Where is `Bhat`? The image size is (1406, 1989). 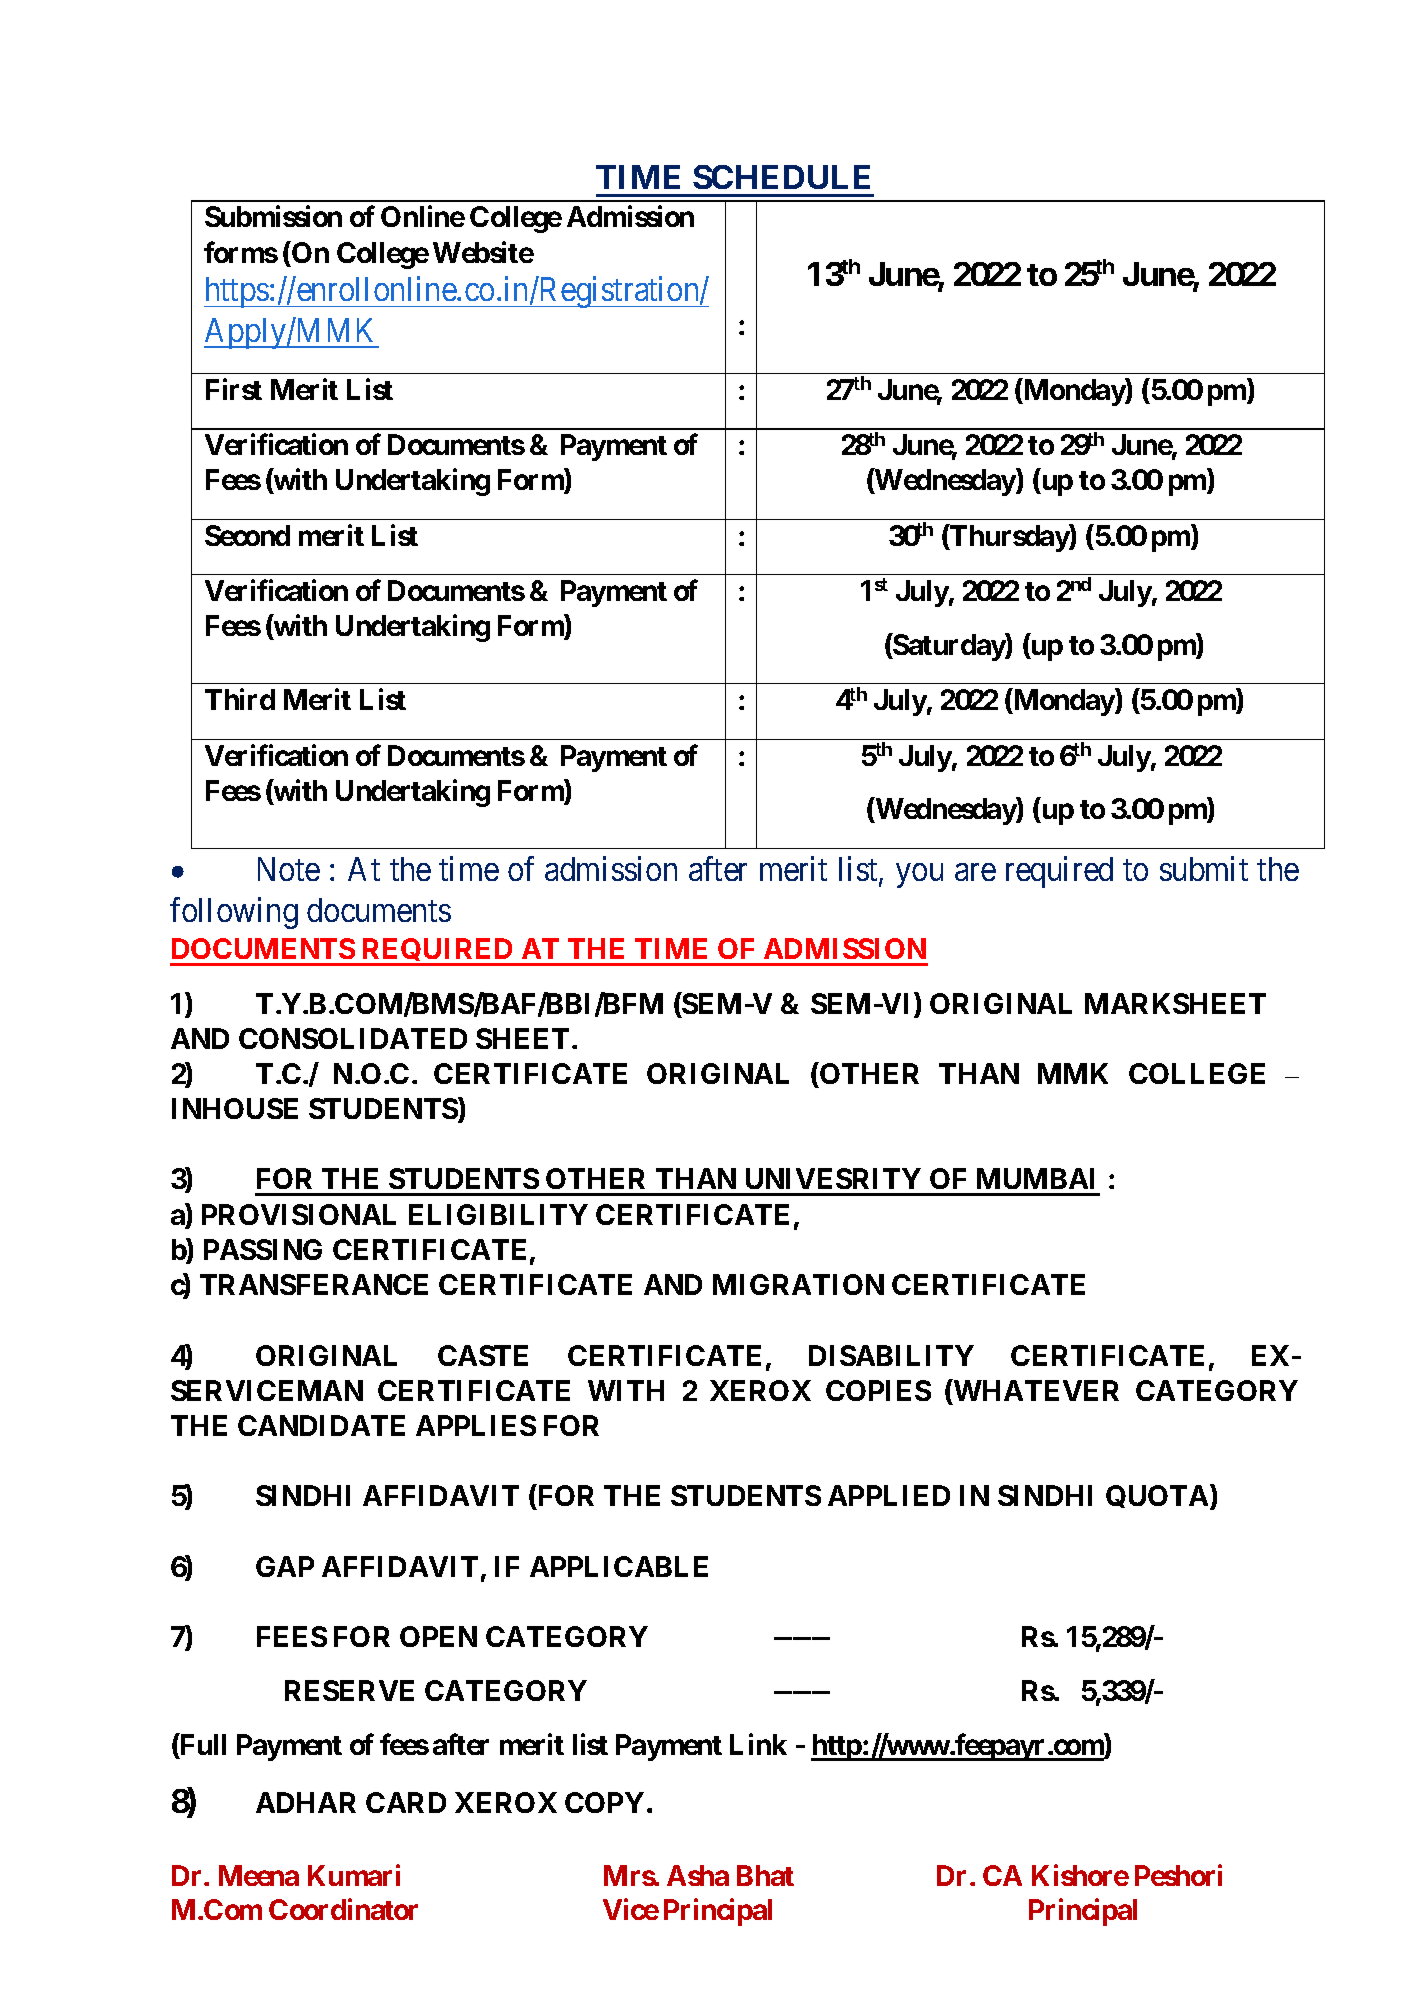
Bhat is located at coordinates (765, 1875).
